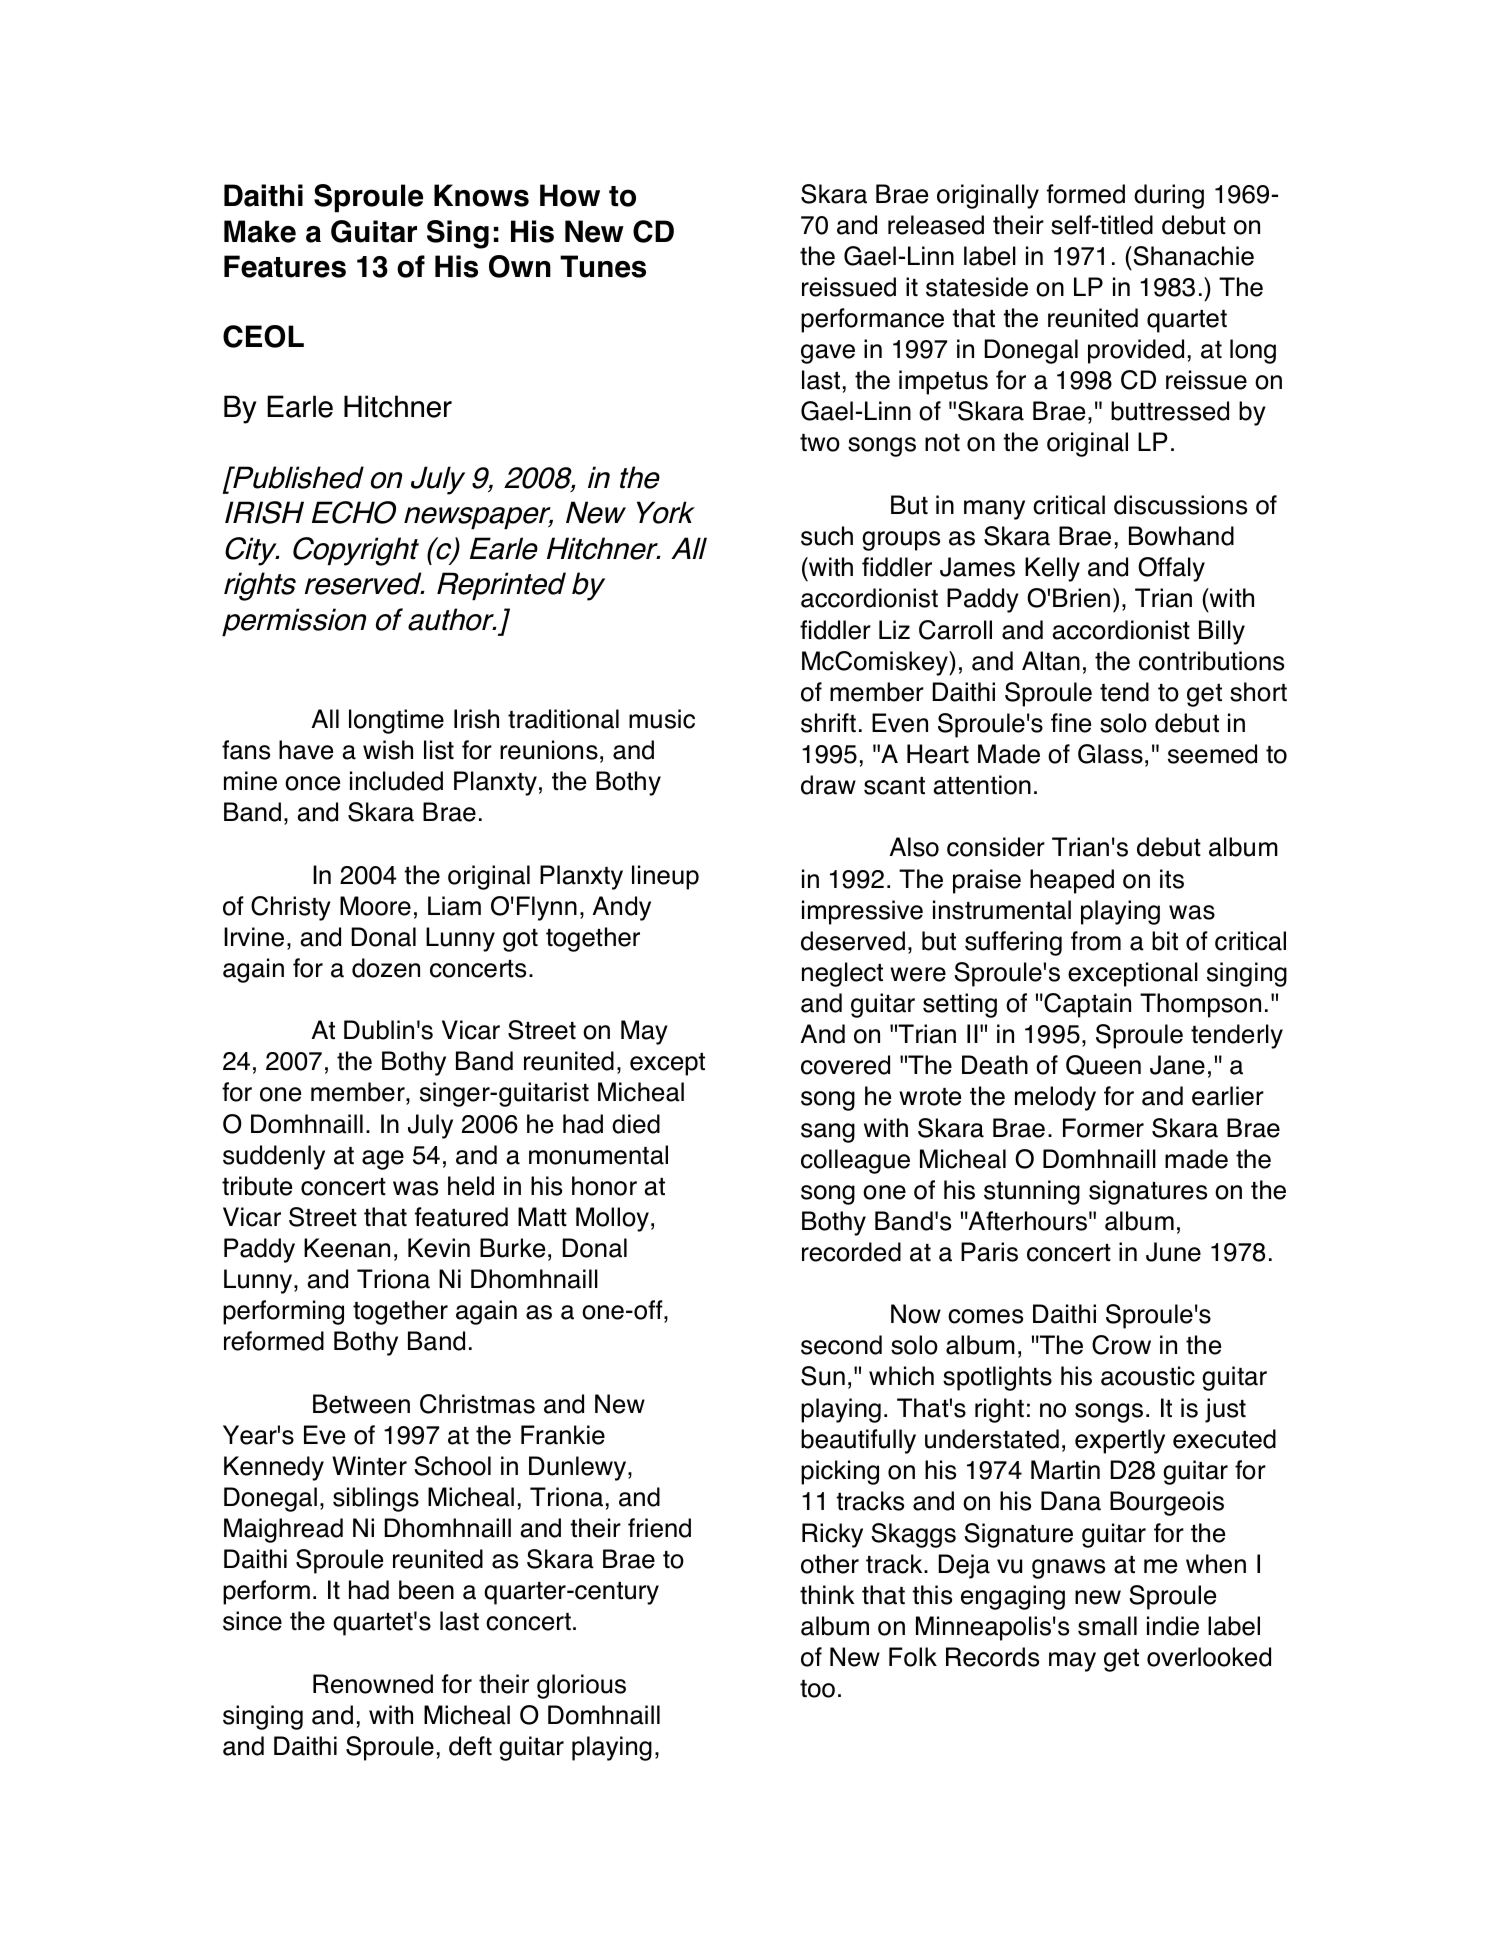  What do you see at coordinates (1169, 196) in the screenshot?
I see `during` at bounding box center [1169, 196].
